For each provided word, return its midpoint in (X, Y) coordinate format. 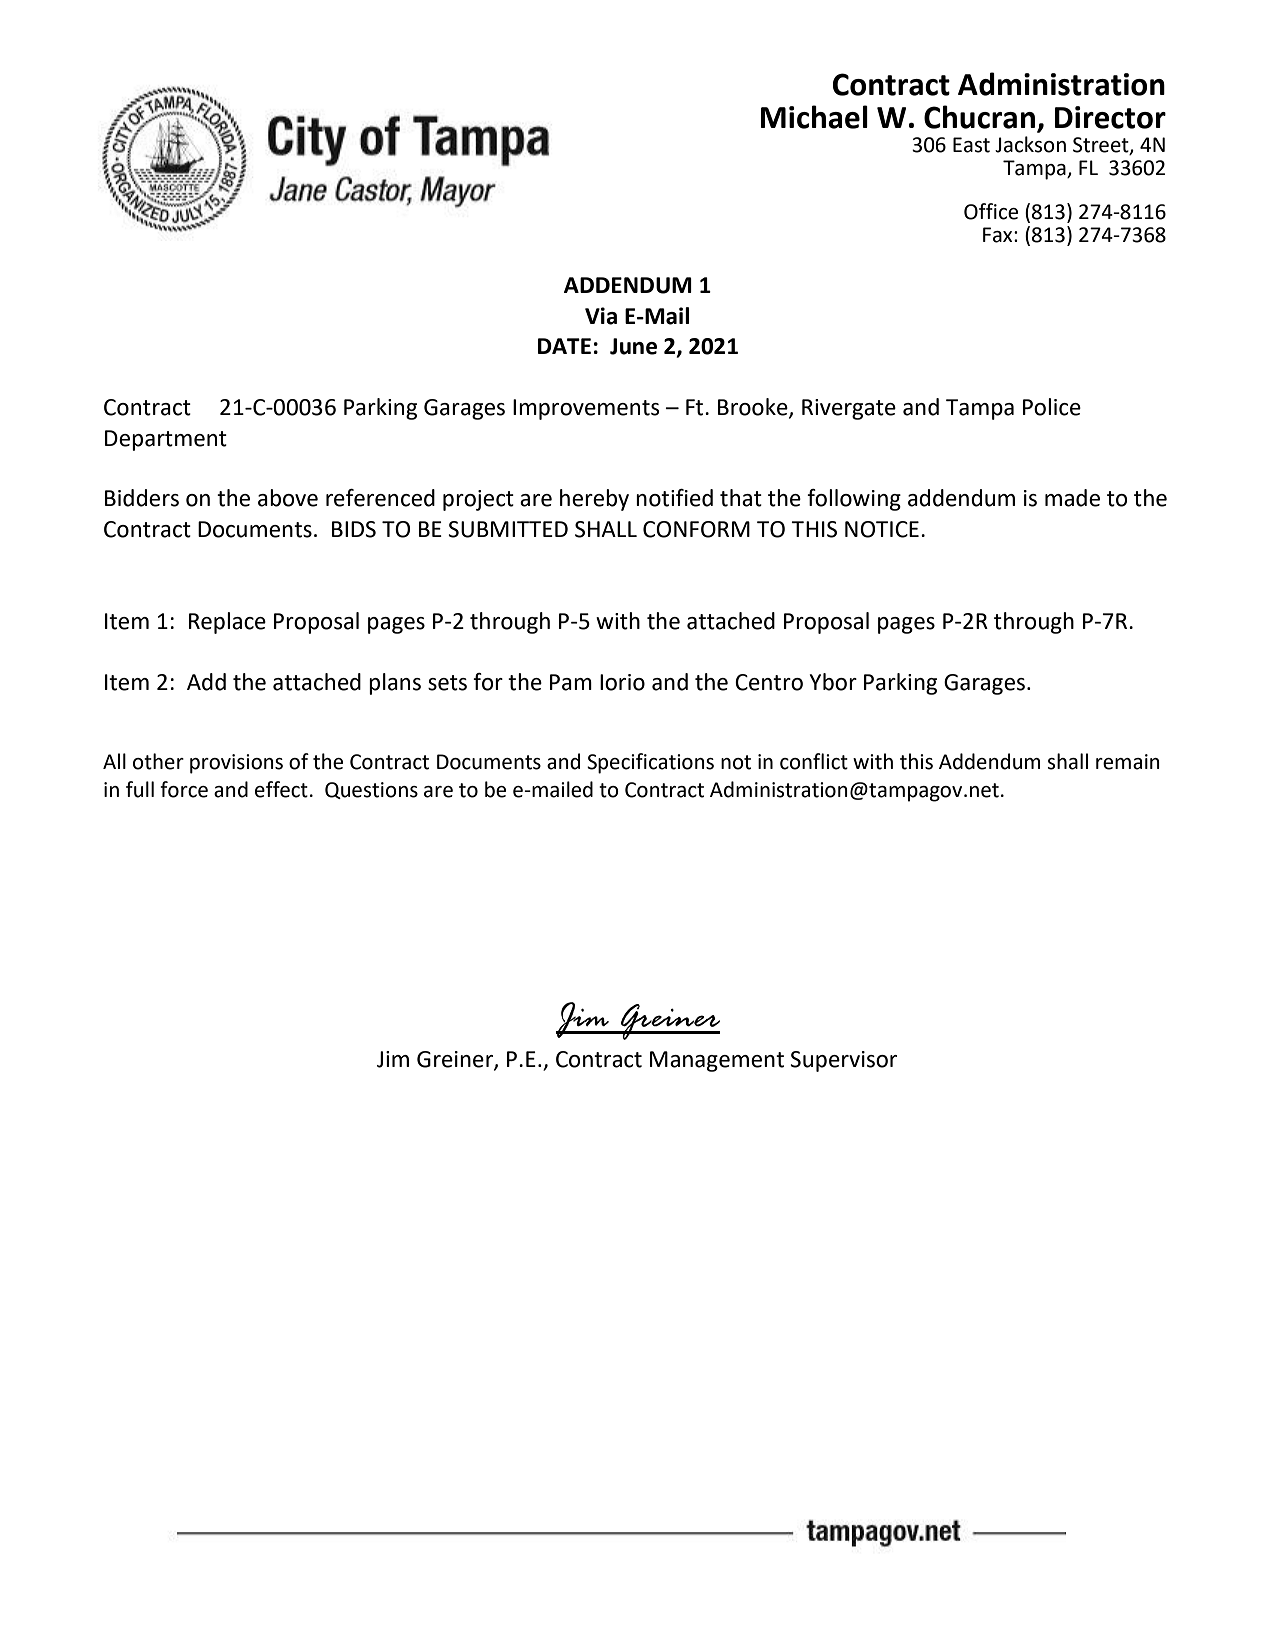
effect (281, 789)
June (633, 346)
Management (717, 1061)
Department (166, 440)
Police (1052, 407)
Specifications (650, 763)
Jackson (1030, 144)
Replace (227, 623)
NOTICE (882, 529)
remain (1128, 762)
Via (601, 316)
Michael (814, 117)
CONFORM (696, 529)
